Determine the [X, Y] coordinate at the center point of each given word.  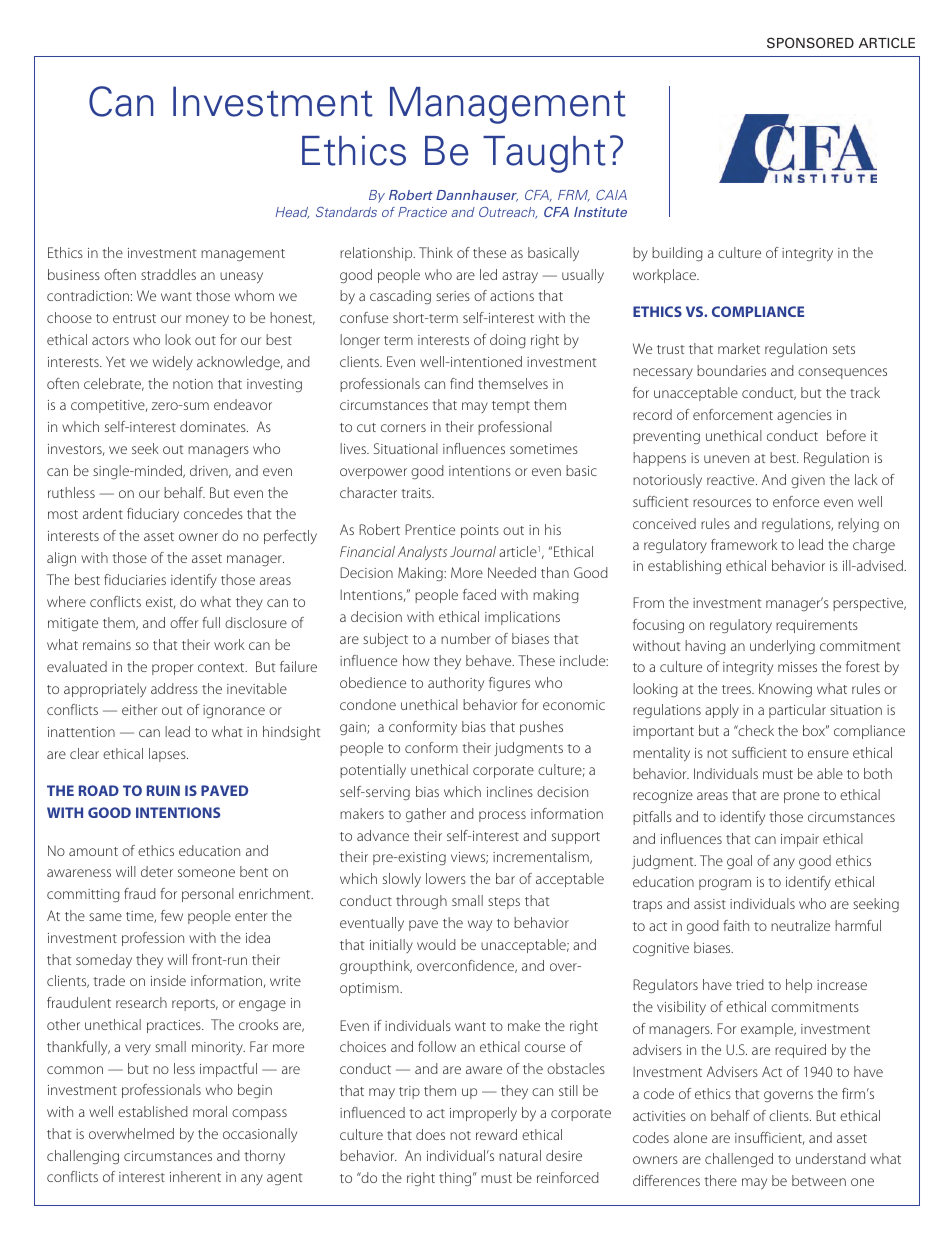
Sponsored [810, 42]
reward [496, 1134]
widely [173, 363]
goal [739, 862]
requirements [817, 626]
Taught [544, 154]
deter [157, 871]
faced [479, 594]
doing [508, 341]
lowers [446, 878]
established [153, 1111]
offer [184, 622]
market [739, 348]
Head [292, 213]
